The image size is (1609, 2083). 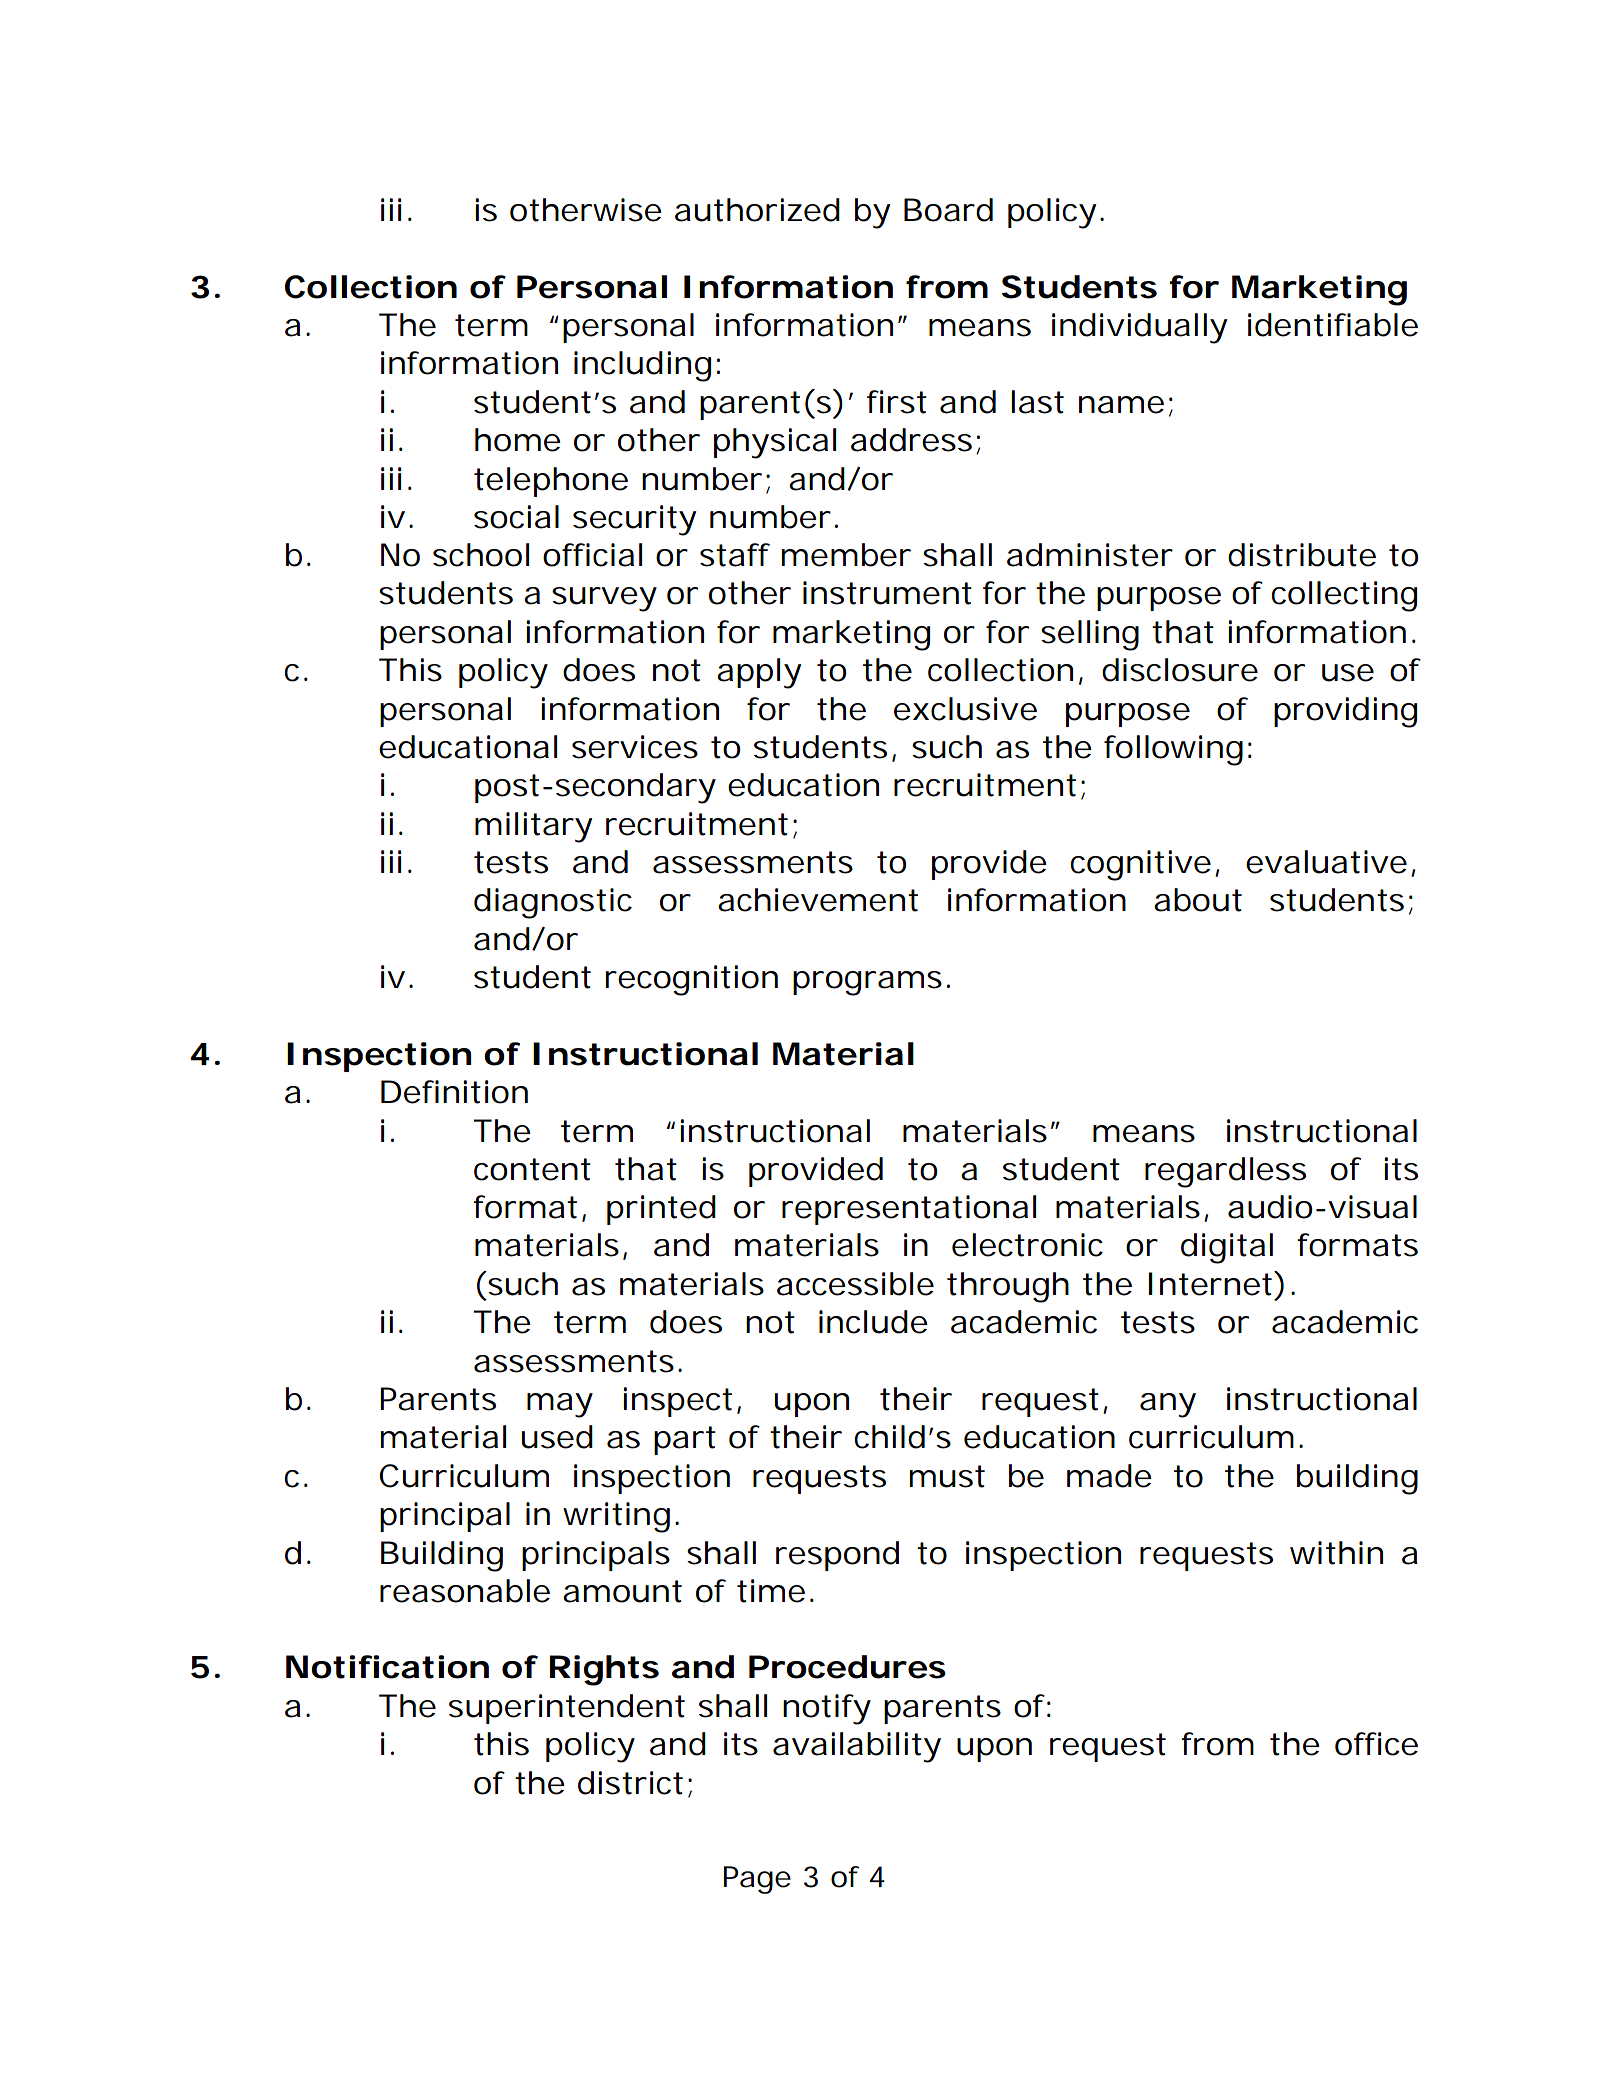 What do you see at coordinates (622, 1591) in the screenshot?
I see `amount` at bounding box center [622, 1591].
